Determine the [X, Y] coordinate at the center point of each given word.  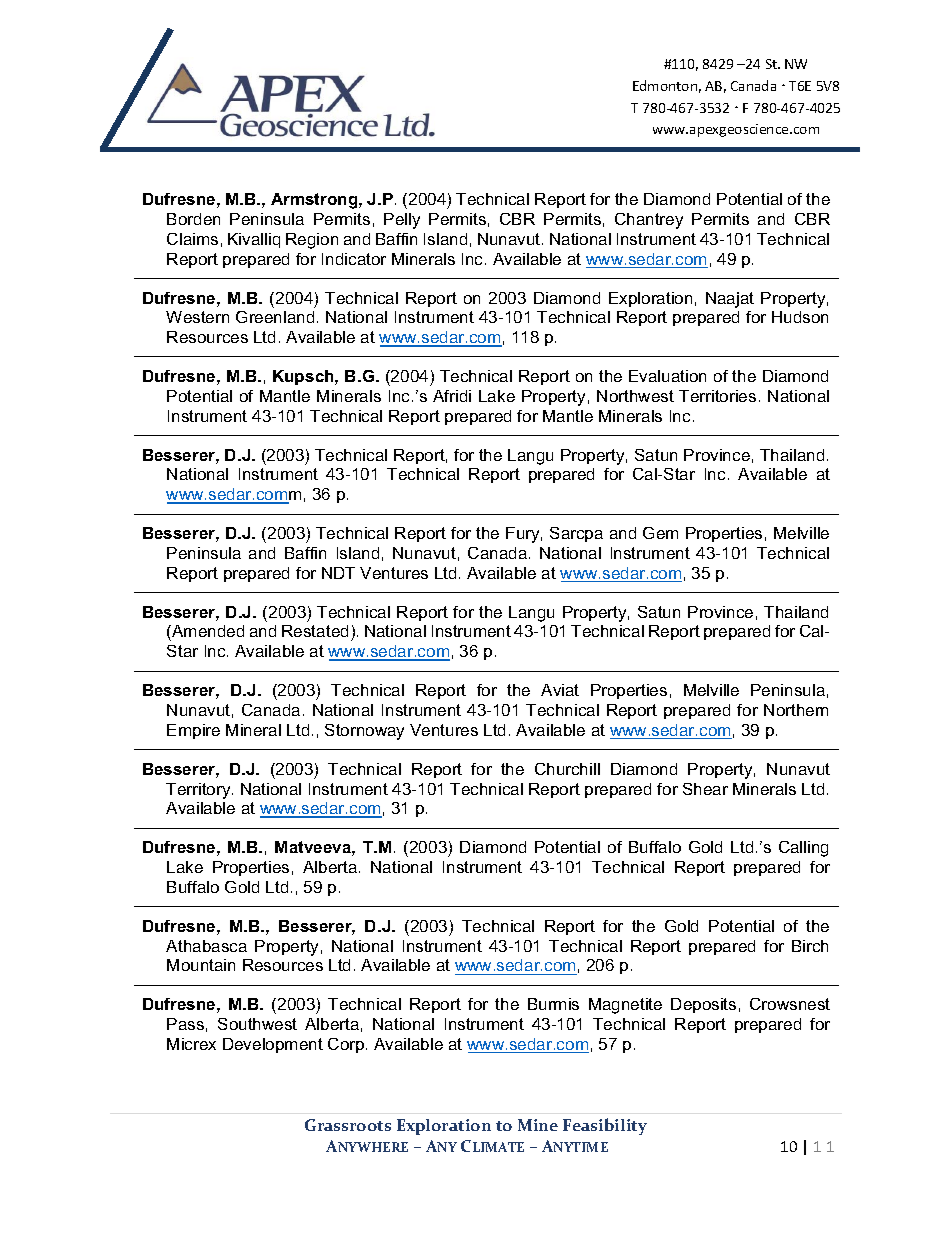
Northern [796, 710]
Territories [717, 396]
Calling [803, 849]
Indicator [354, 259]
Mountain [201, 965]
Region [312, 241]
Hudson [800, 317]
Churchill [567, 769]
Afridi [452, 396]
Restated [315, 631]
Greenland [275, 317]
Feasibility [605, 1126]
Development [273, 1045]
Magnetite [625, 1006]
